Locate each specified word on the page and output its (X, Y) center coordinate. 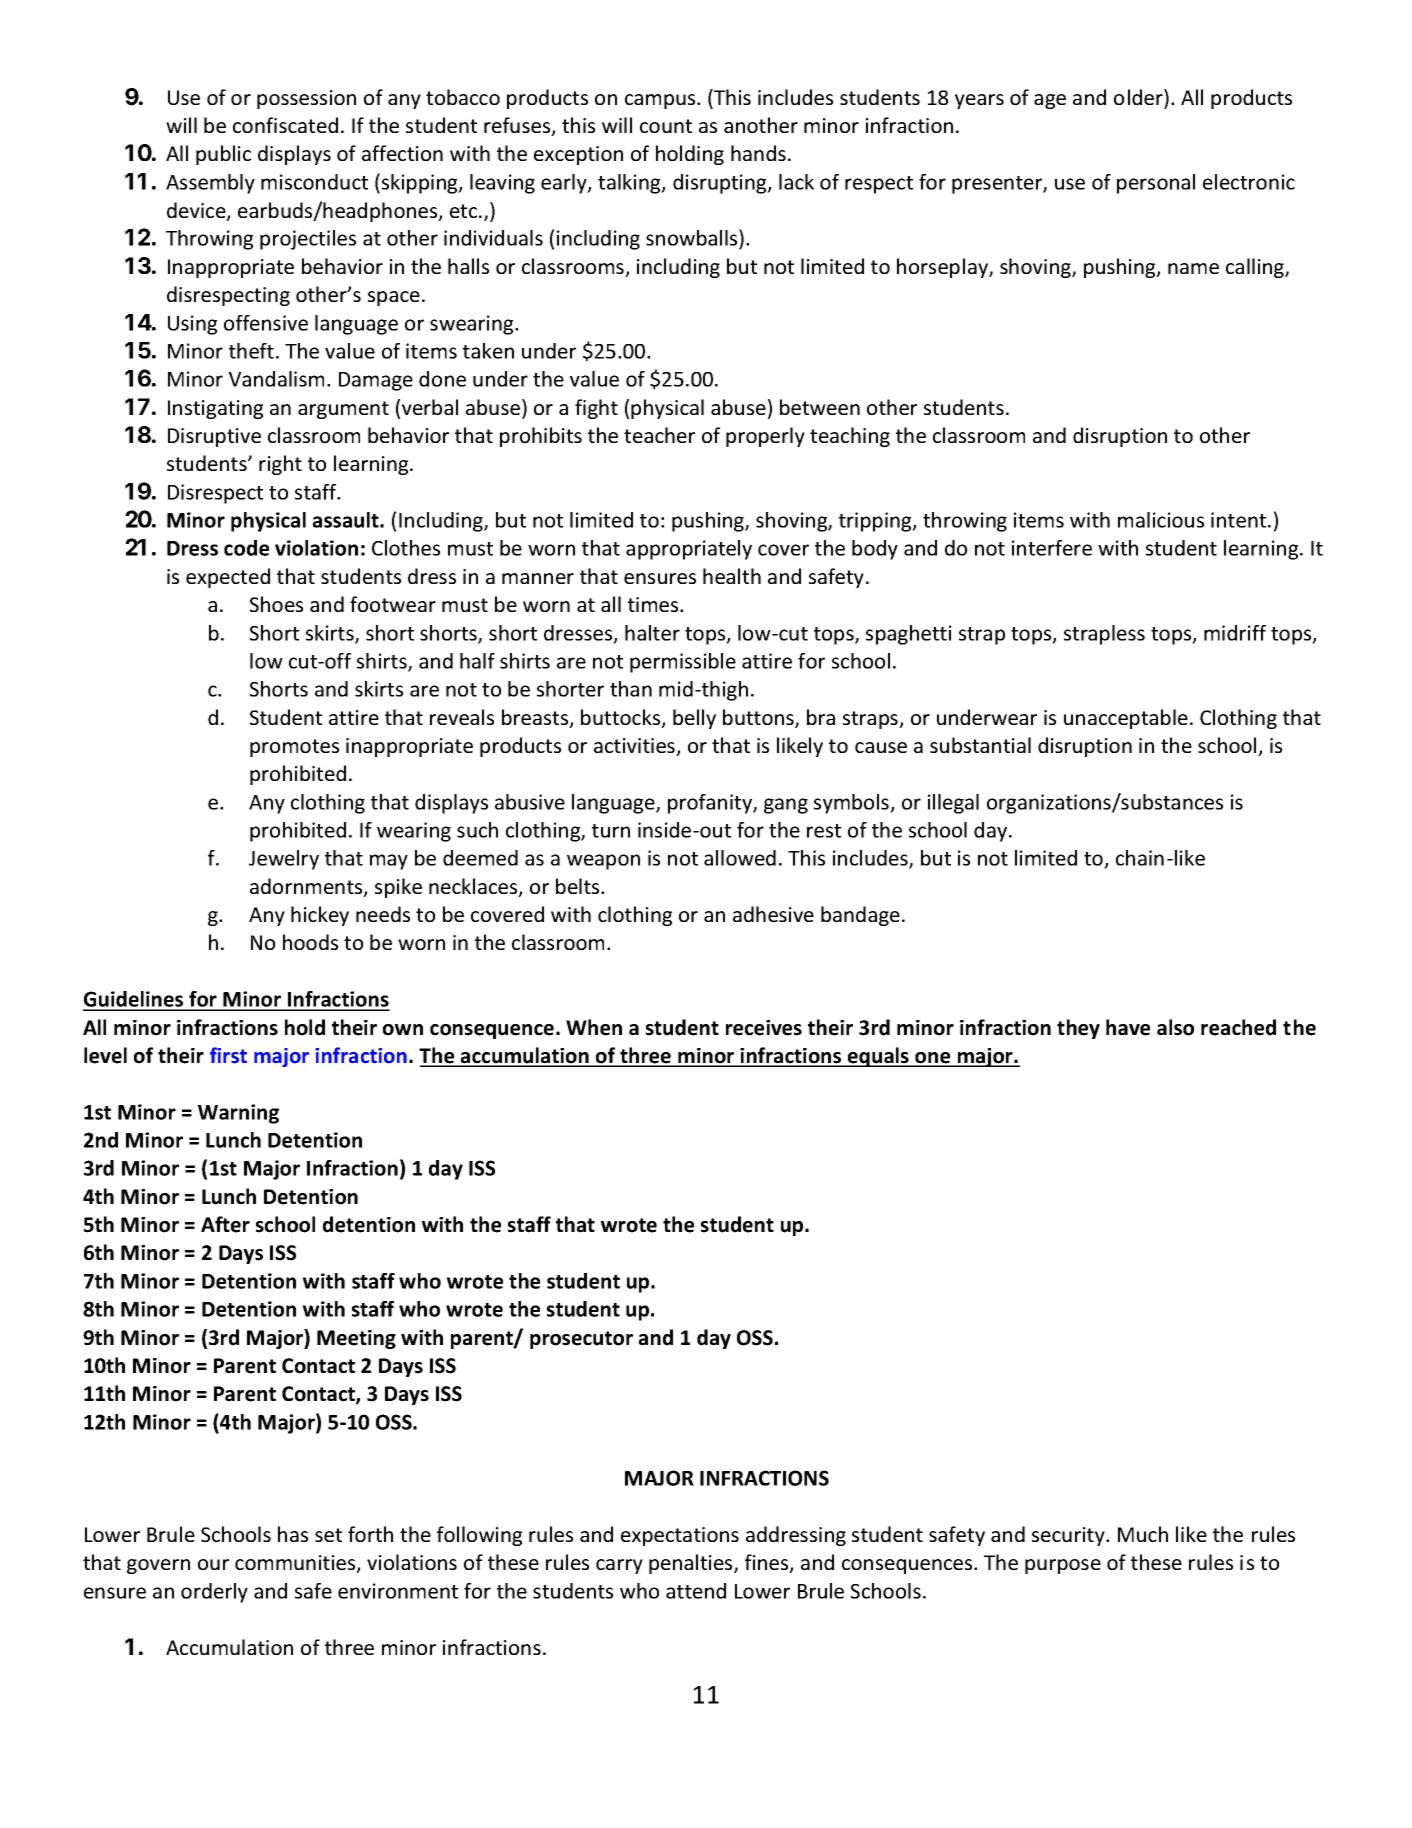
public (223, 155)
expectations (680, 1536)
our (213, 1564)
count (666, 126)
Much (1143, 1534)
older (1139, 98)
